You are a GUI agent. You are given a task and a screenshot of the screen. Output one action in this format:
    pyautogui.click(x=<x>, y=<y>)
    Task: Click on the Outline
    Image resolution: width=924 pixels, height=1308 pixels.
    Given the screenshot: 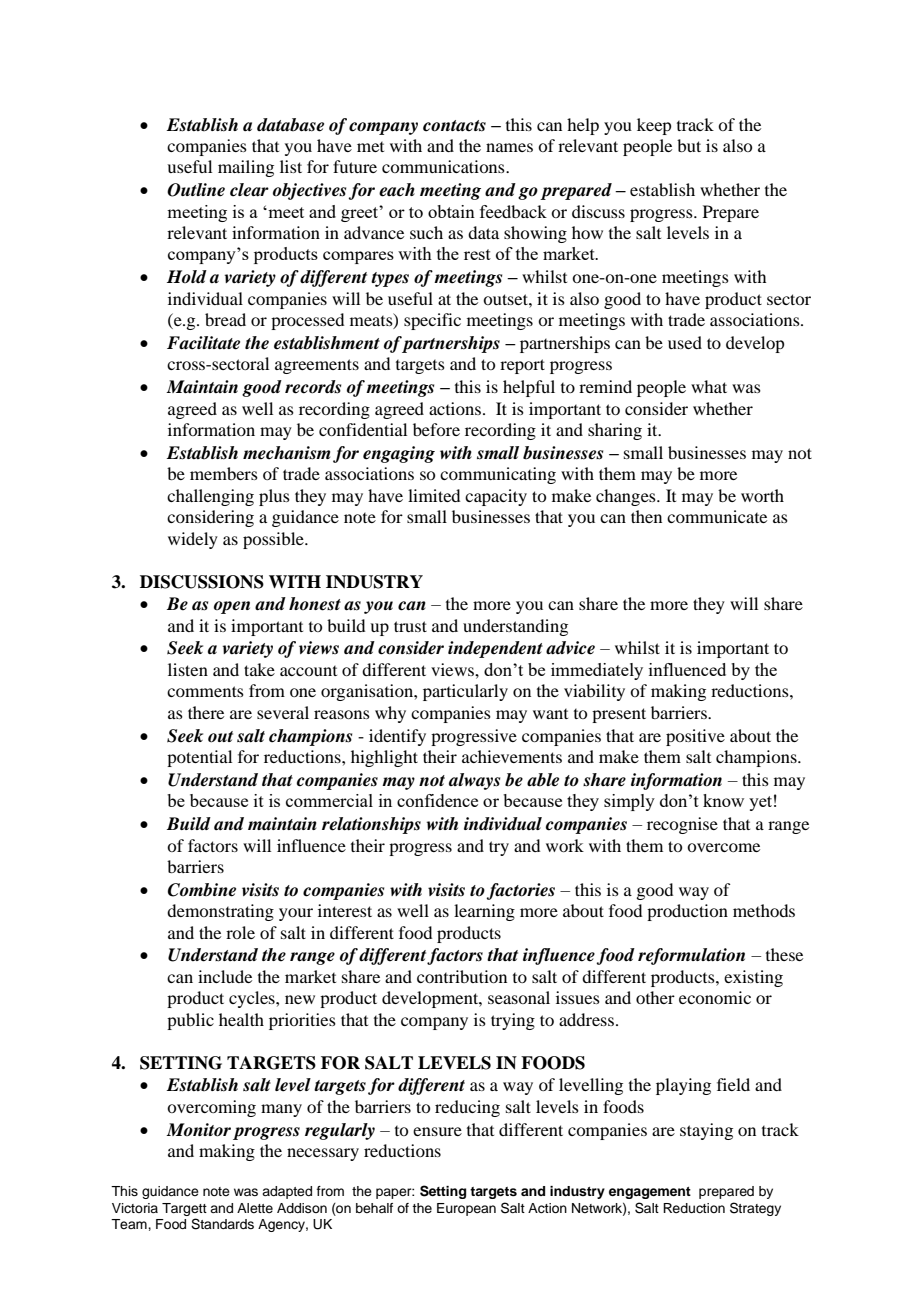 What is the action you would take?
    pyautogui.click(x=196, y=190)
